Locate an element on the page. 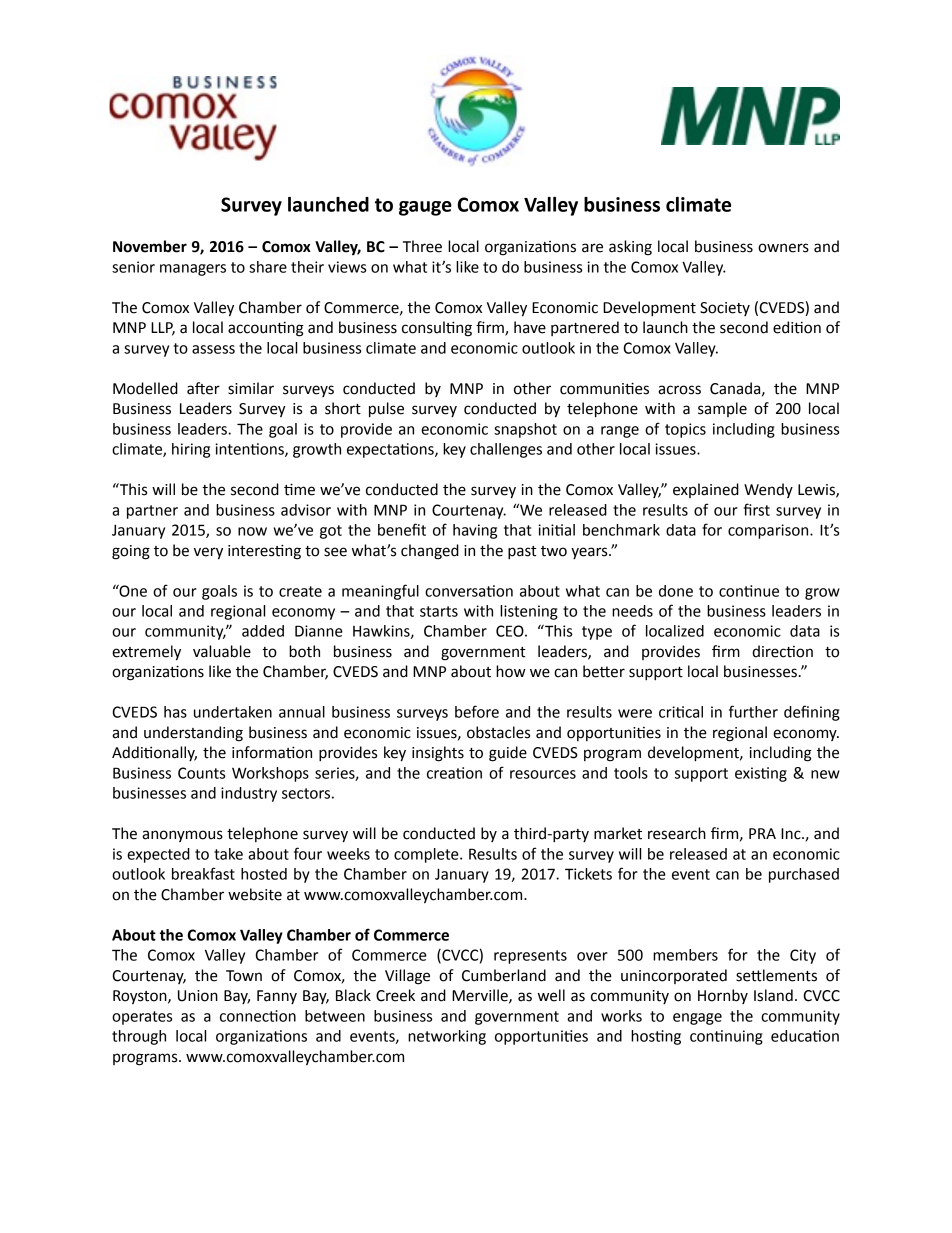  Union is located at coordinates (198, 996).
